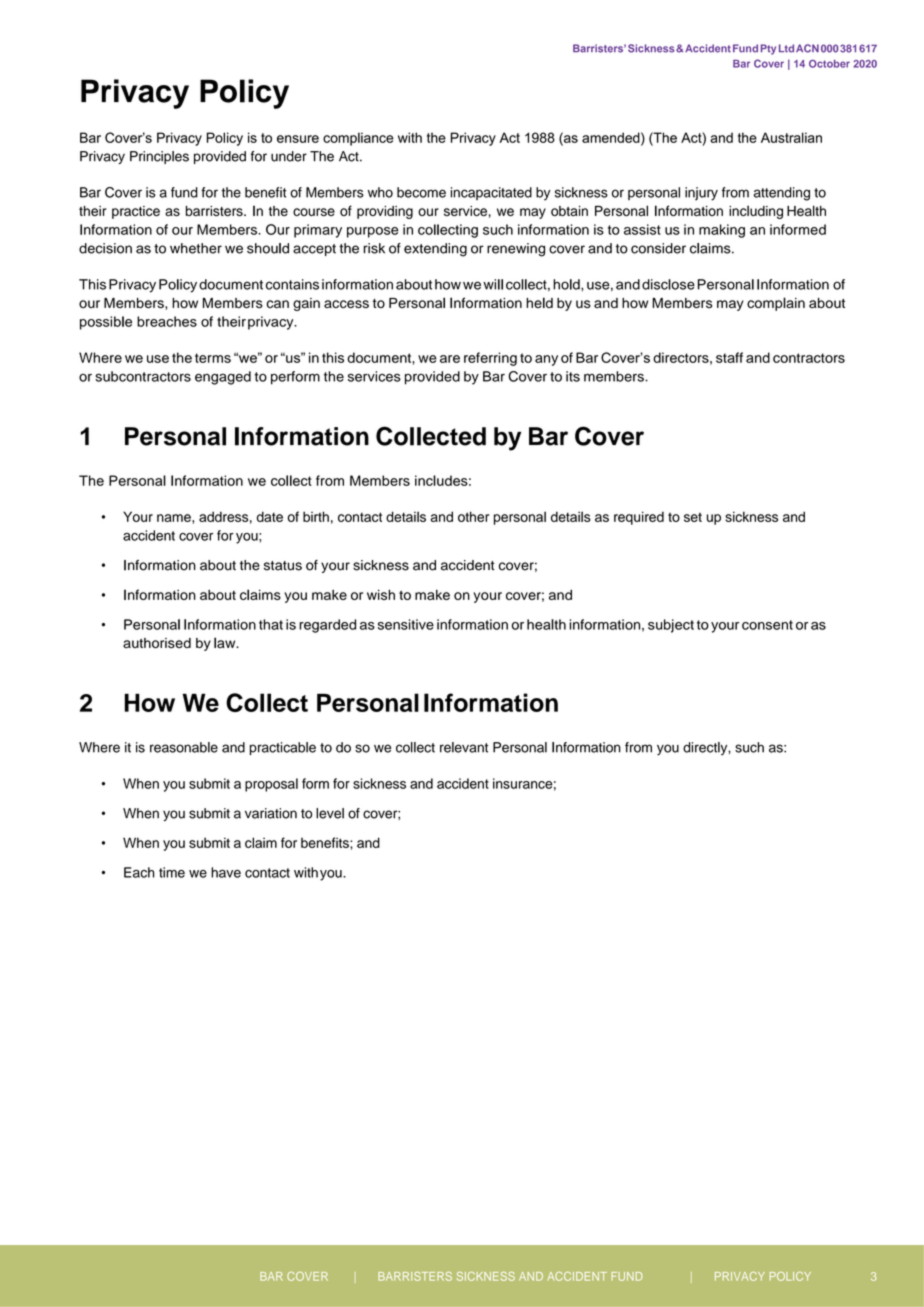 Image resolution: width=924 pixels, height=1307 pixels. Describe the element at coordinates (722, 231) in the document. I see `making` at that location.
